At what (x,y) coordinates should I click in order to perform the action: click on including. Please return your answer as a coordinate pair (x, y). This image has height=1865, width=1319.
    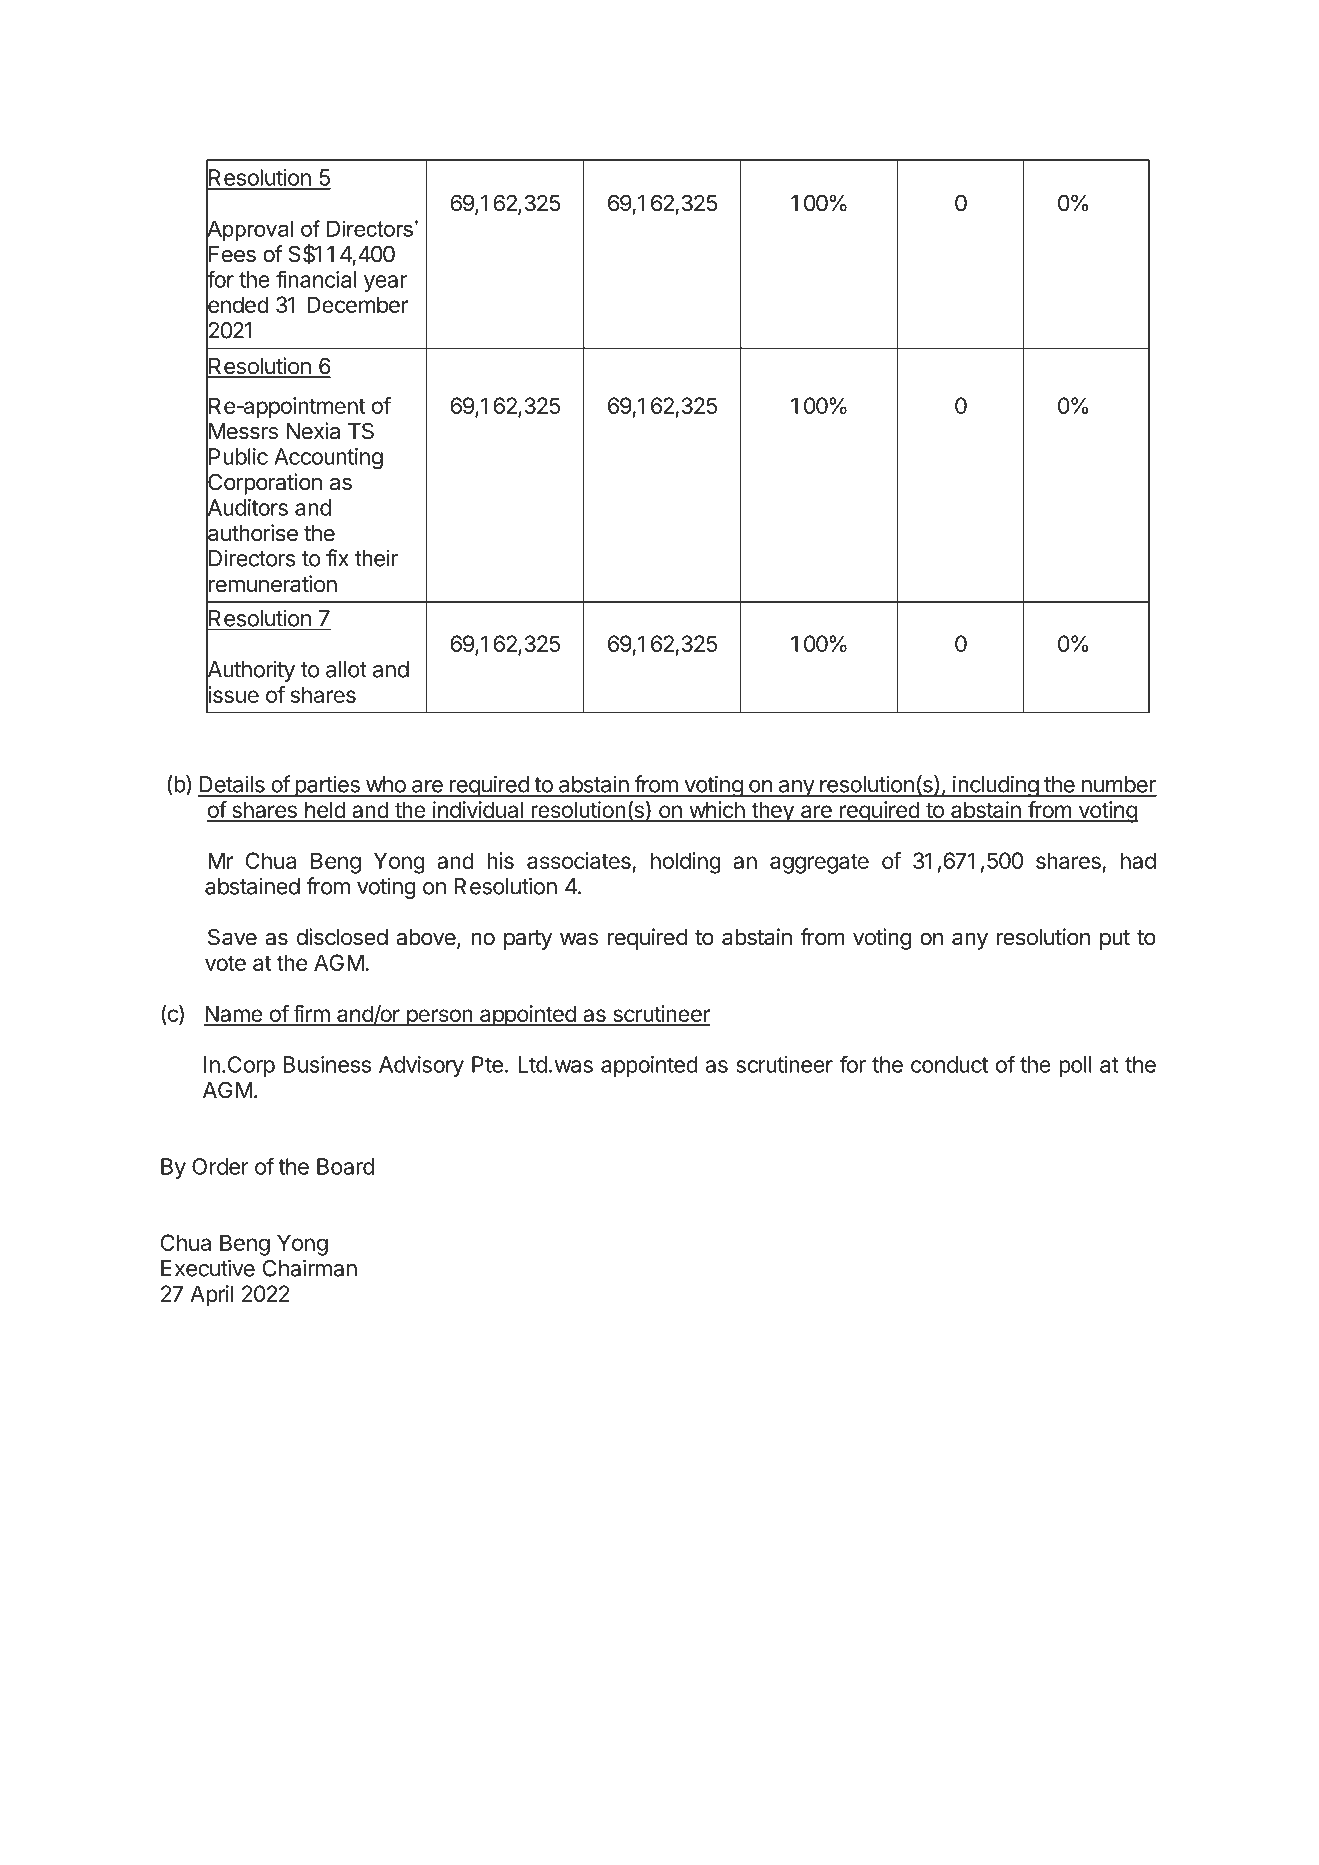
    Looking at the image, I should click on (995, 786).
